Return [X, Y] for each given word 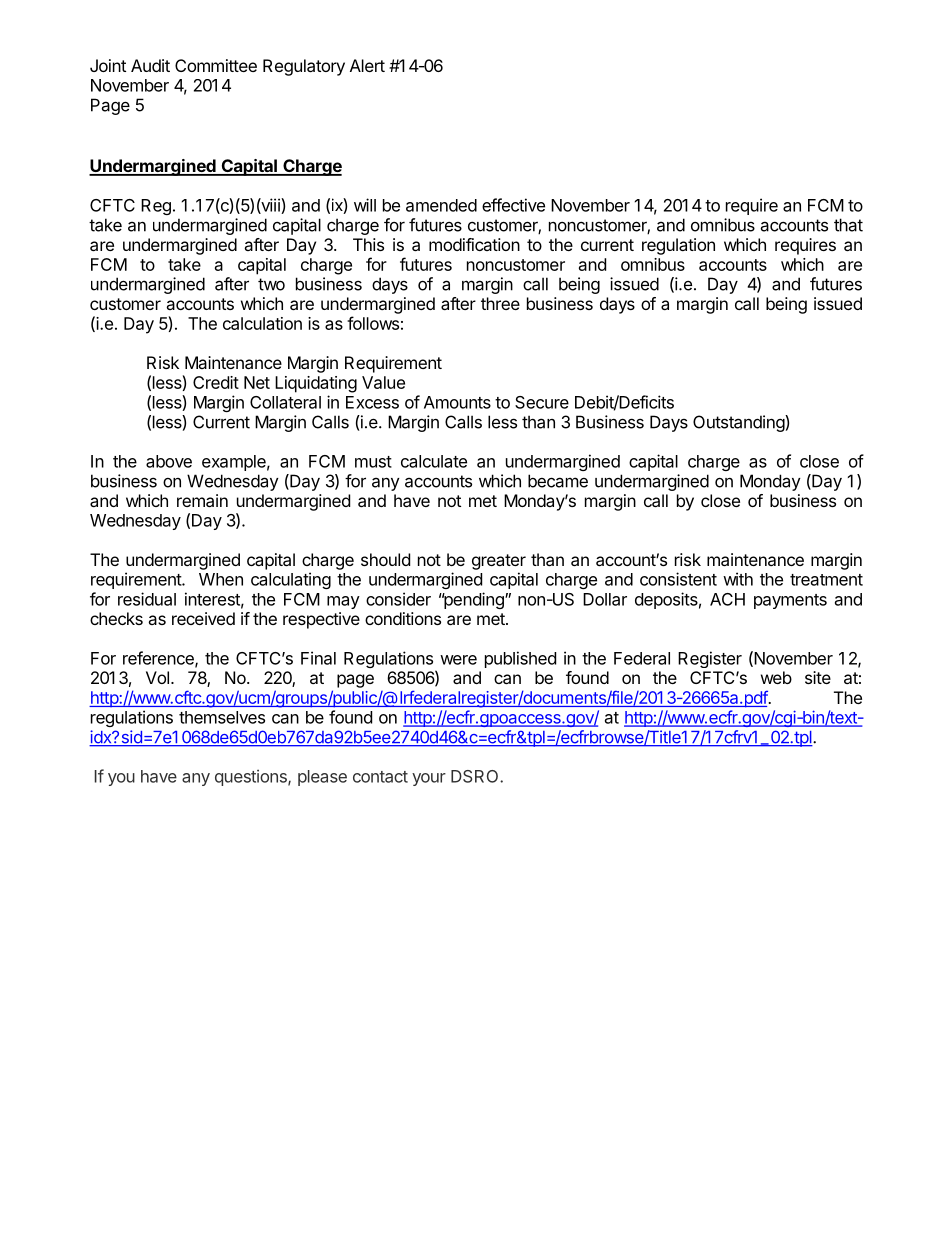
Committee [216, 65]
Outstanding [739, 423]
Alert [367, 65]
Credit [216, 382]
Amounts [457, 402]
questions [252, 777]
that [848, 225]
